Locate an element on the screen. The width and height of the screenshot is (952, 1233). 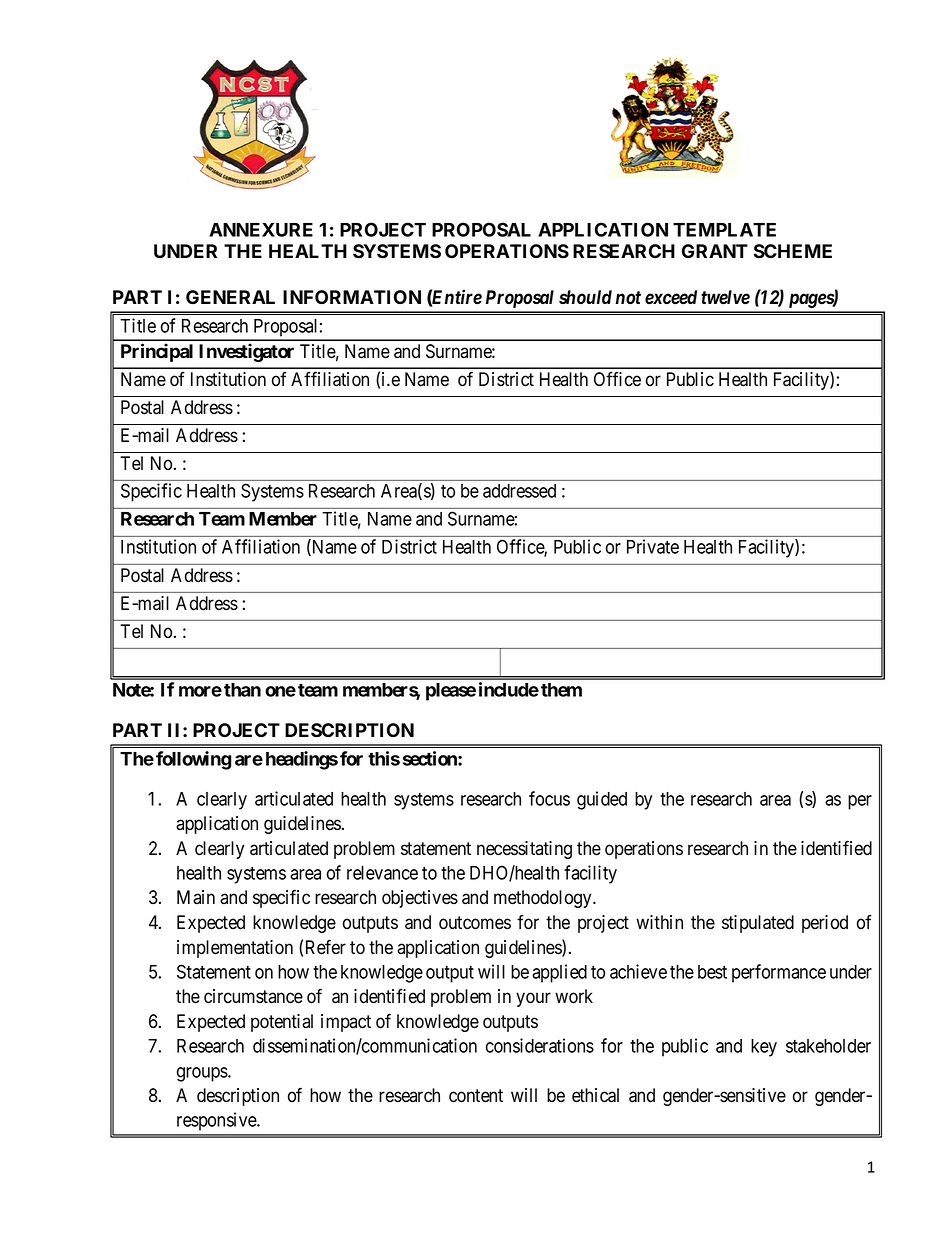
them is located at coordinates (561, 690).
